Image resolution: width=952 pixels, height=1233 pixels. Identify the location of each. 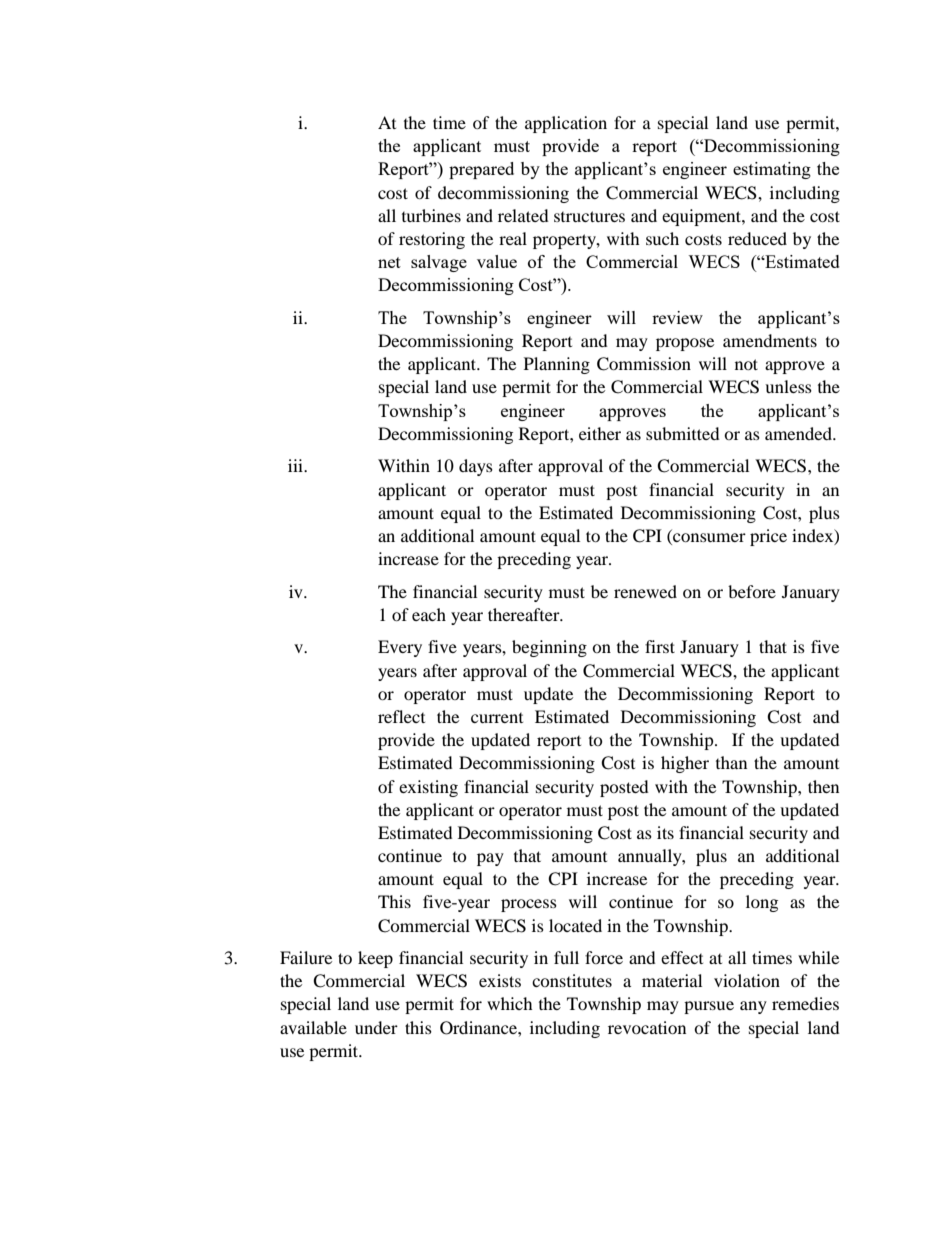
(429, 614).
